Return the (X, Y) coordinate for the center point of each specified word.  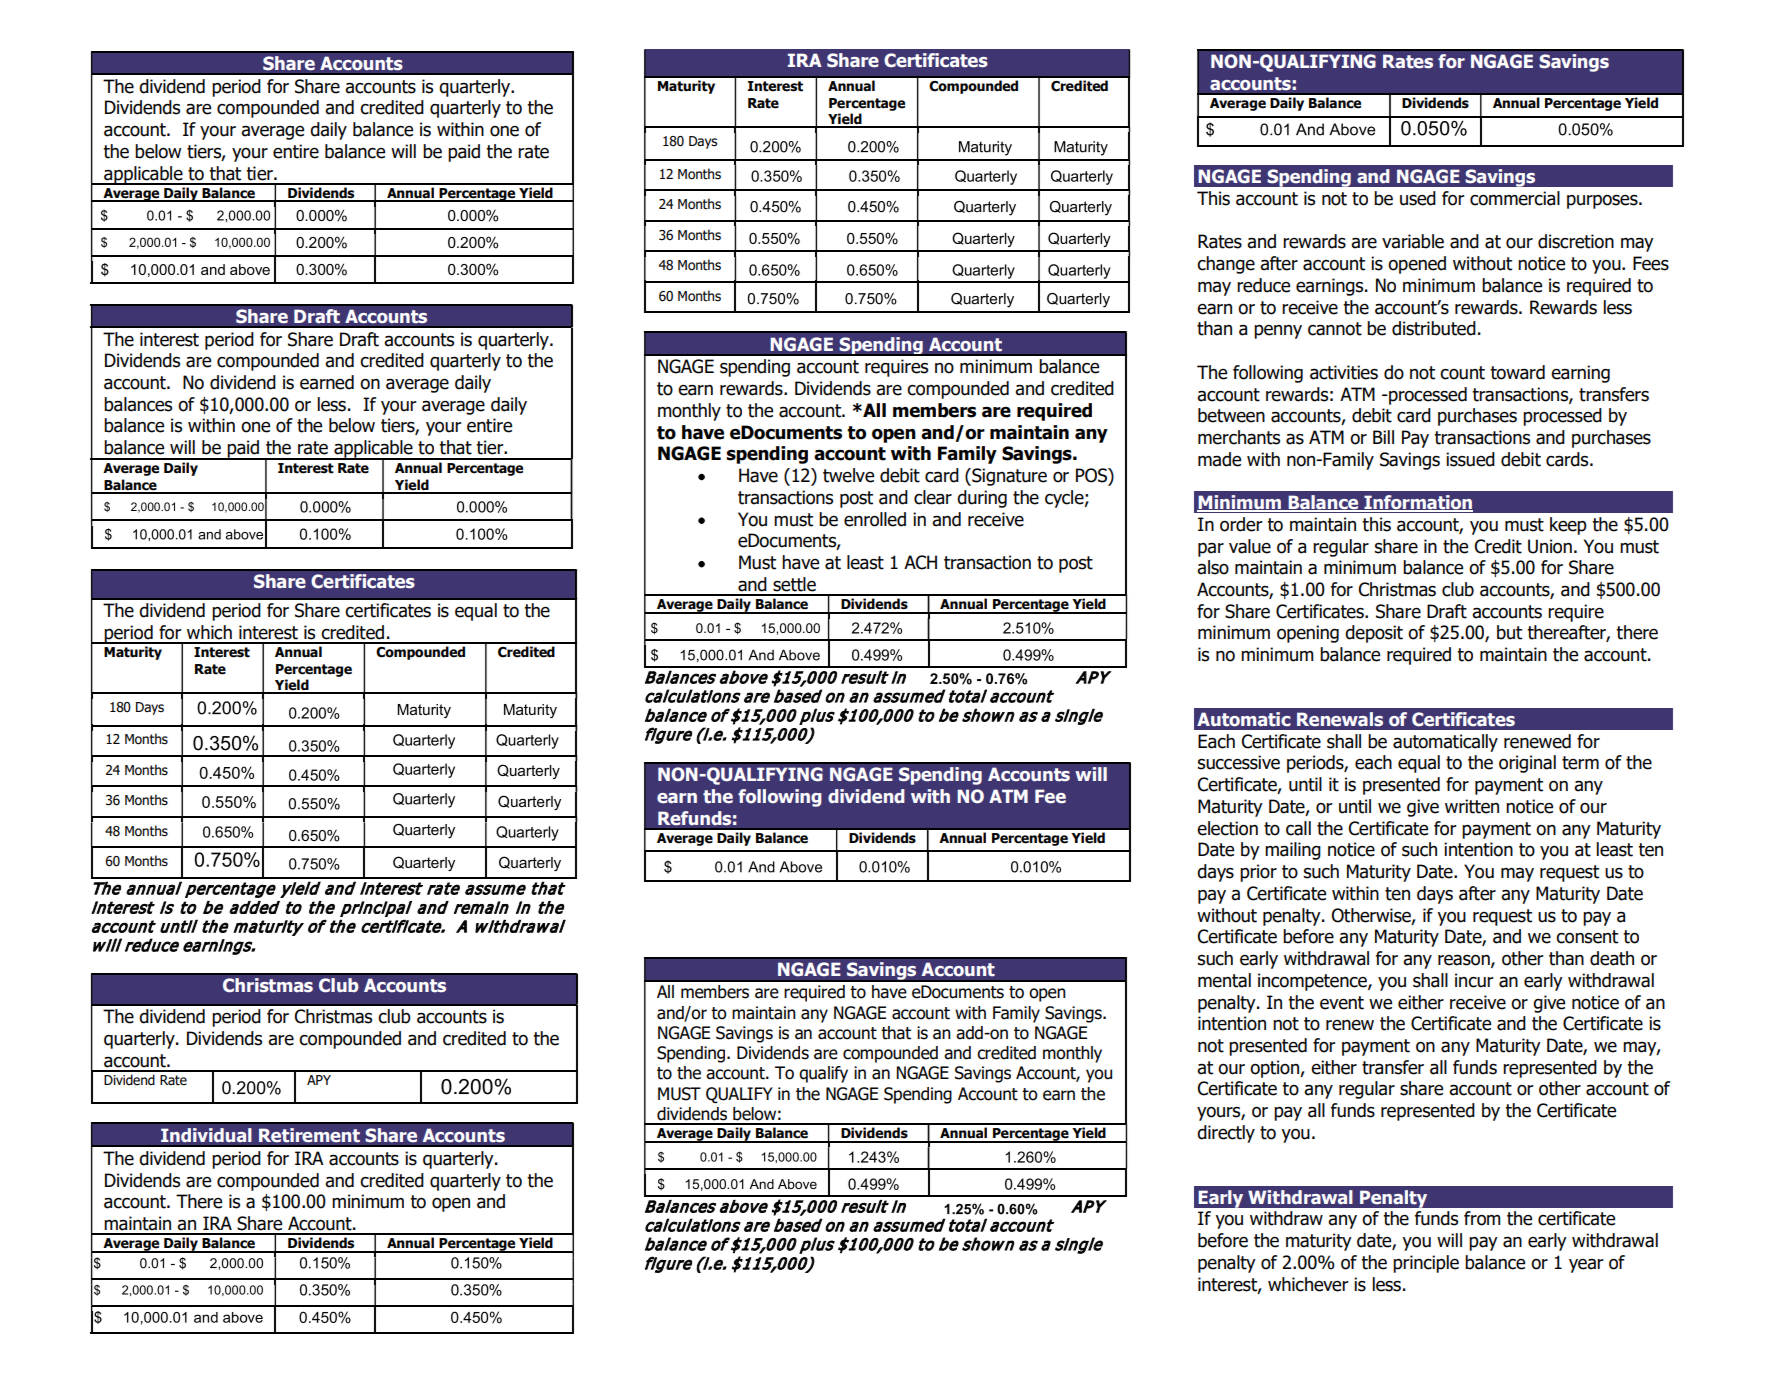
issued (1470, 459)
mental (1224, 980)
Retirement (309, 1135)
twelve (848, 475)
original (1527, 764)
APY (319, 1080)
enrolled (875, 519)
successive (1239, 762)
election (1227, 828)
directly (1226, 1134)
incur (1474, 980)
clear (933, 497)
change (1226, 265)
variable (1413, 241)
